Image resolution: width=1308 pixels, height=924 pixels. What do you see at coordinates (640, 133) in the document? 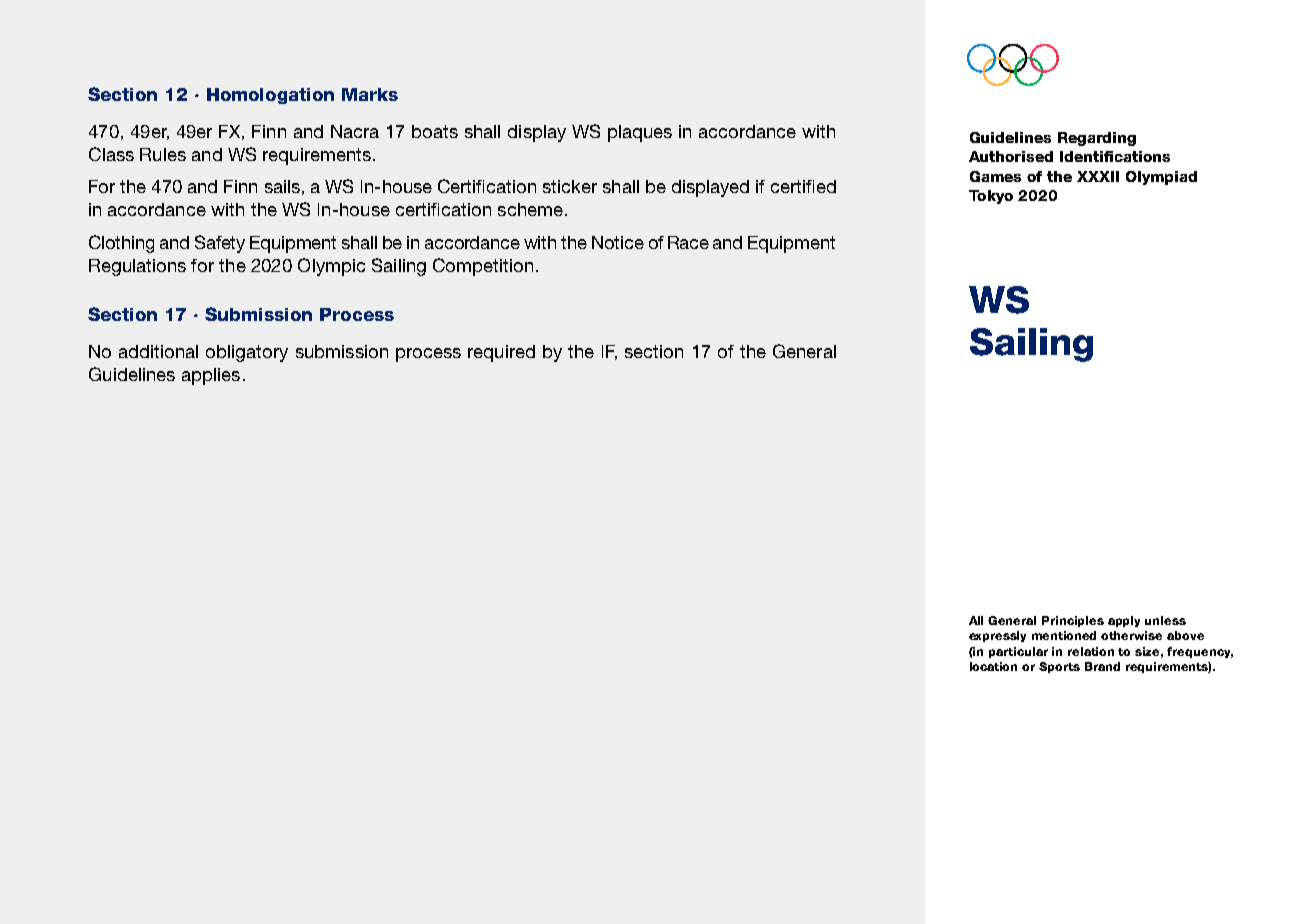
I see `plaques` at bounding box center [640, 133].
